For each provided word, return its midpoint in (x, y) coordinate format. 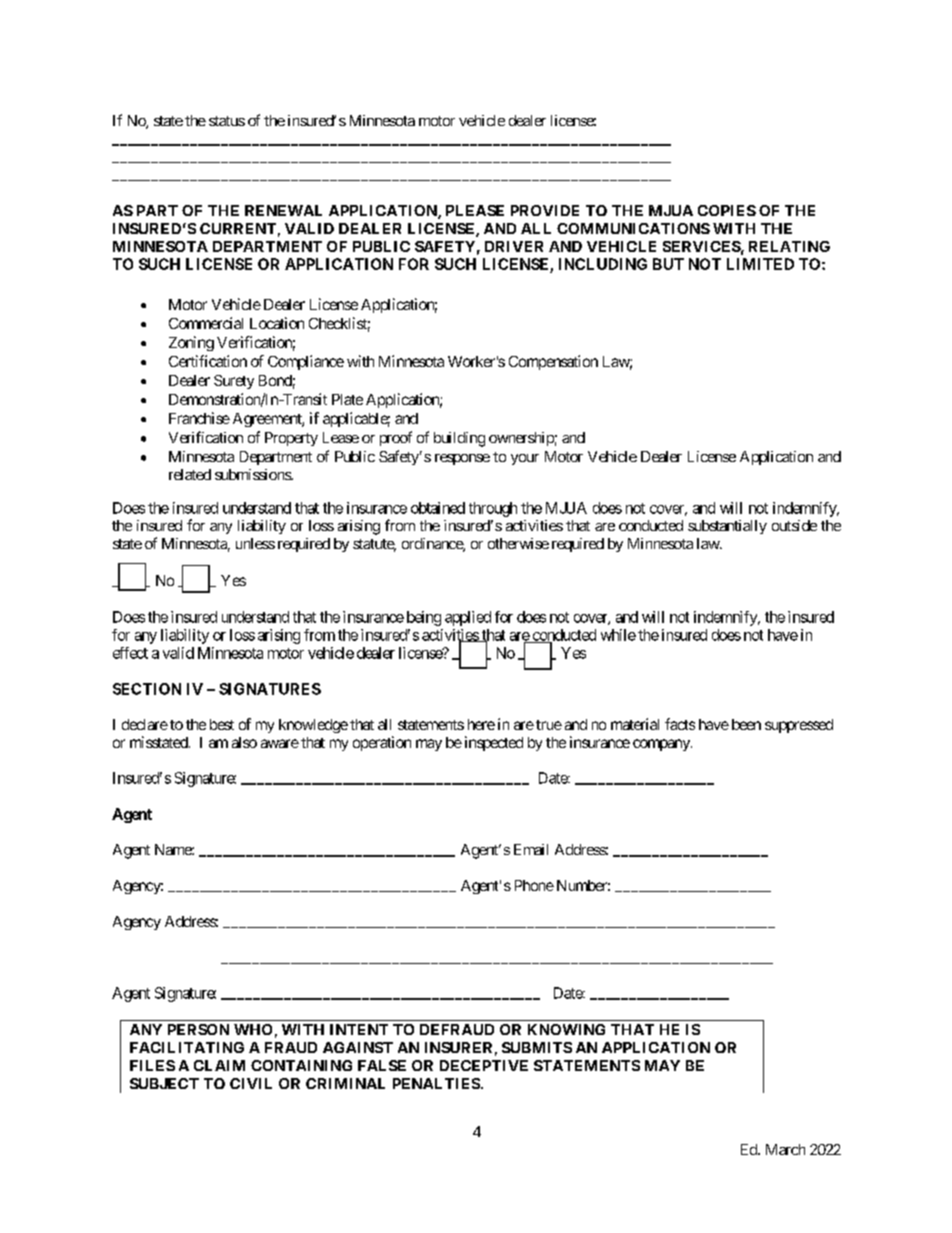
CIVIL (251, 1083)
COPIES (727, 210)
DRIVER (514, 246)
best (222, 724)
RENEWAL (283, 210)
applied (468, 618)
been (746, 724)
